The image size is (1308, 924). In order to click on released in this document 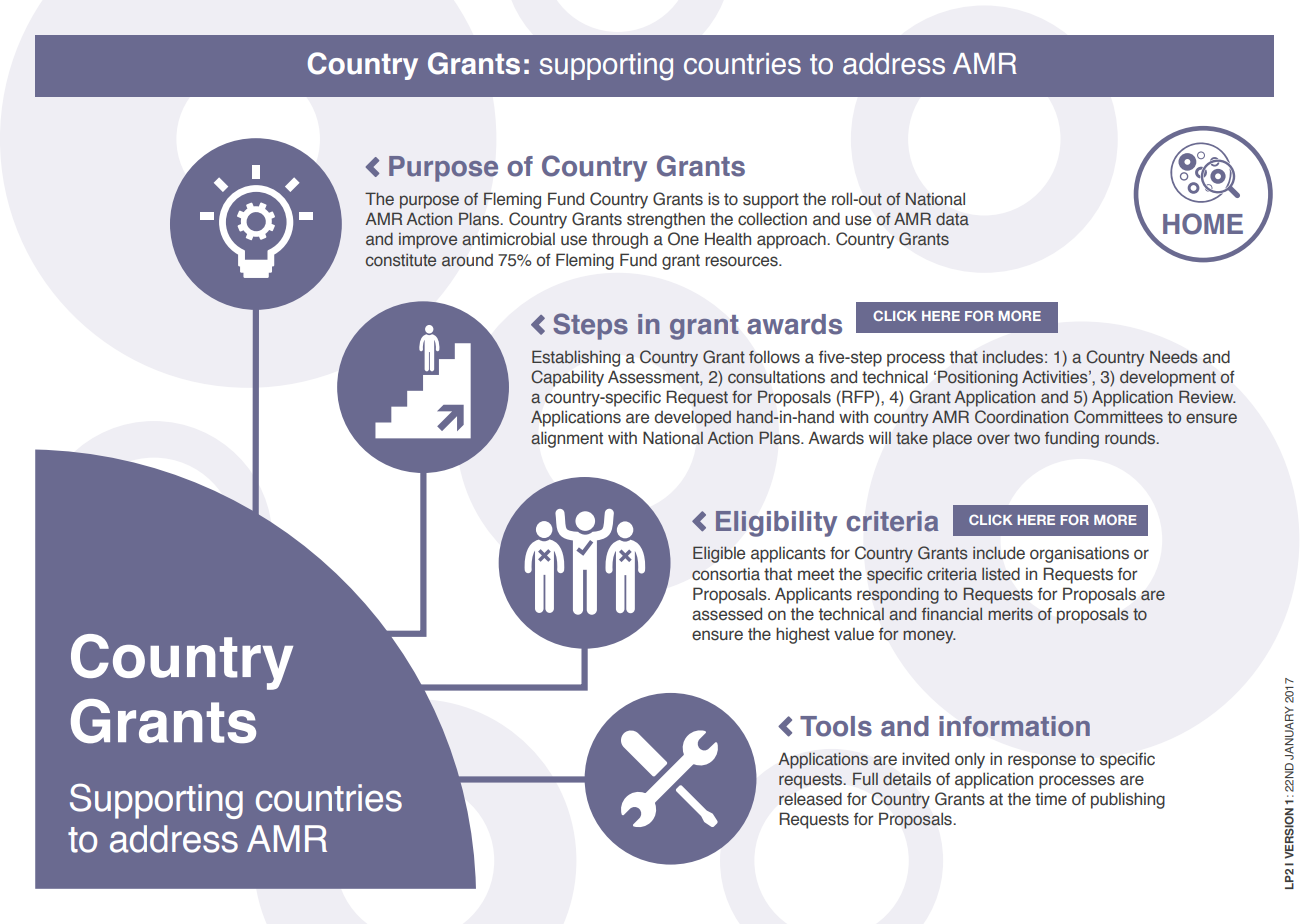, I will do `click(810, 799)`.
